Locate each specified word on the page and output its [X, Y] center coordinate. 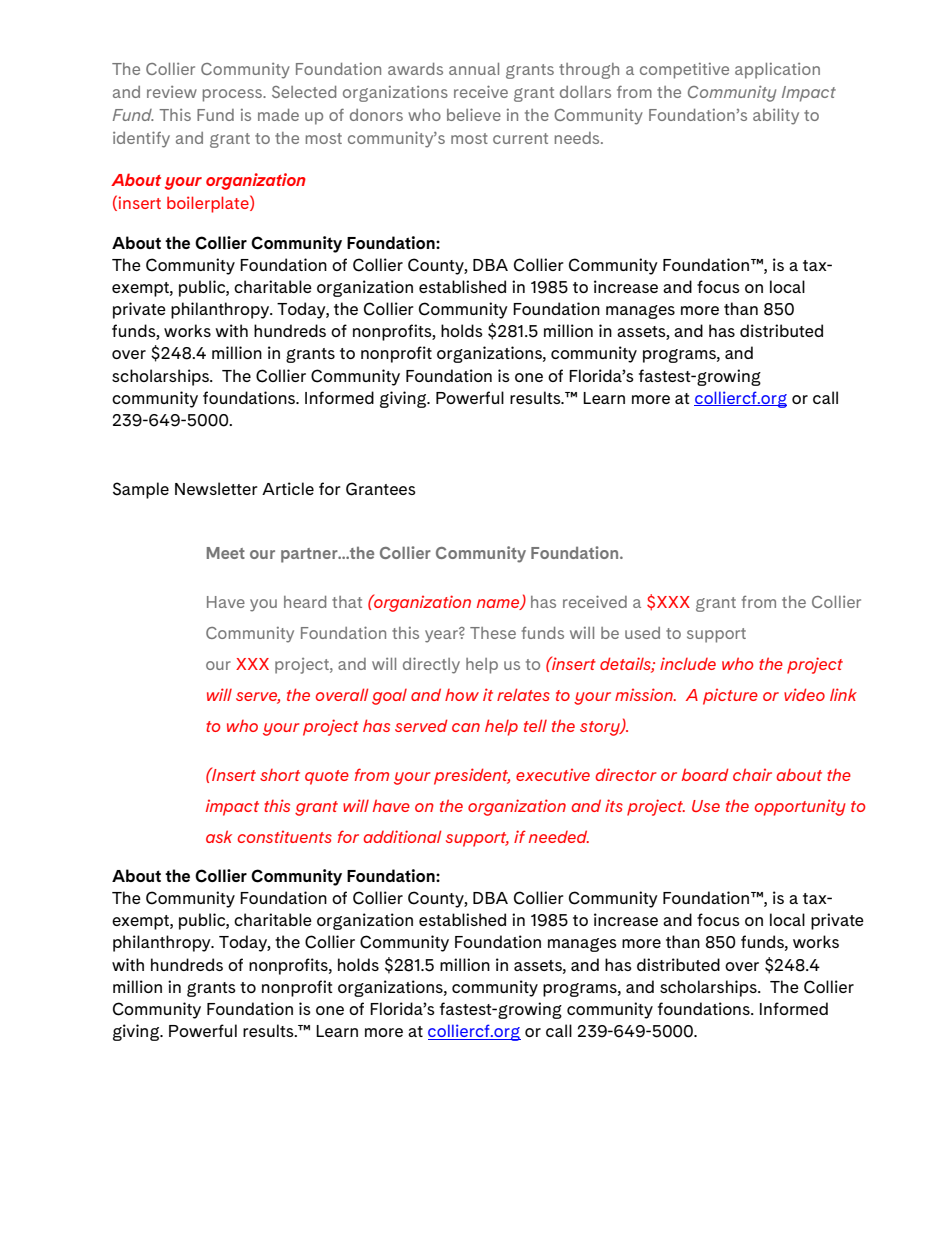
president [472, 776]
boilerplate [209, 204]
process [234, 95]
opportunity [800, 807]
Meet [226, 553]
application [777, 71]
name [499, 604]
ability [776, 116]
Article [288, 488]
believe [474, 114]
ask [219, 836]
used [642, 633]
